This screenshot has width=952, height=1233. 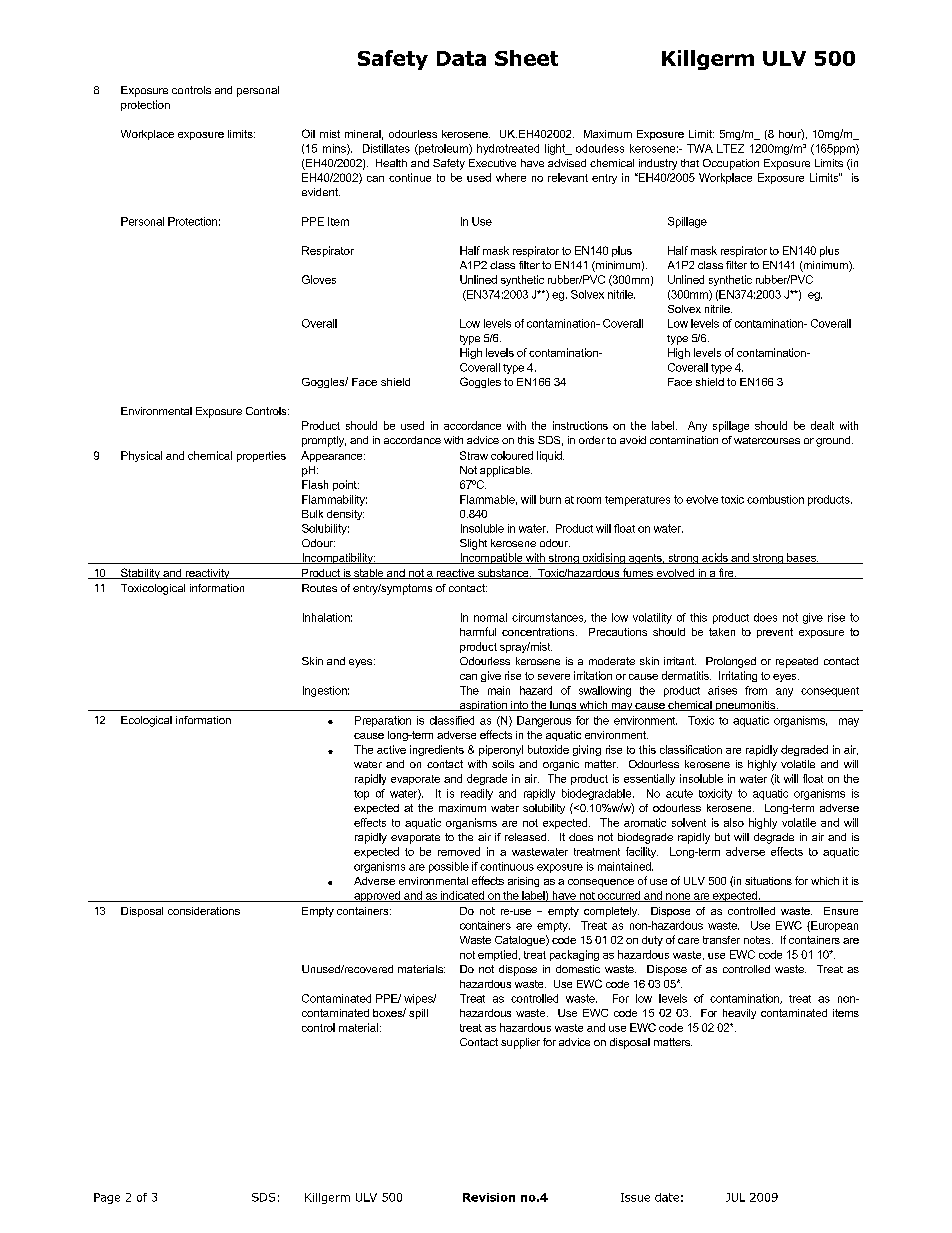 What do you see at coordinates (477, 794) in the screenshot?
I see `readily` at bounding box center [477, 794].
